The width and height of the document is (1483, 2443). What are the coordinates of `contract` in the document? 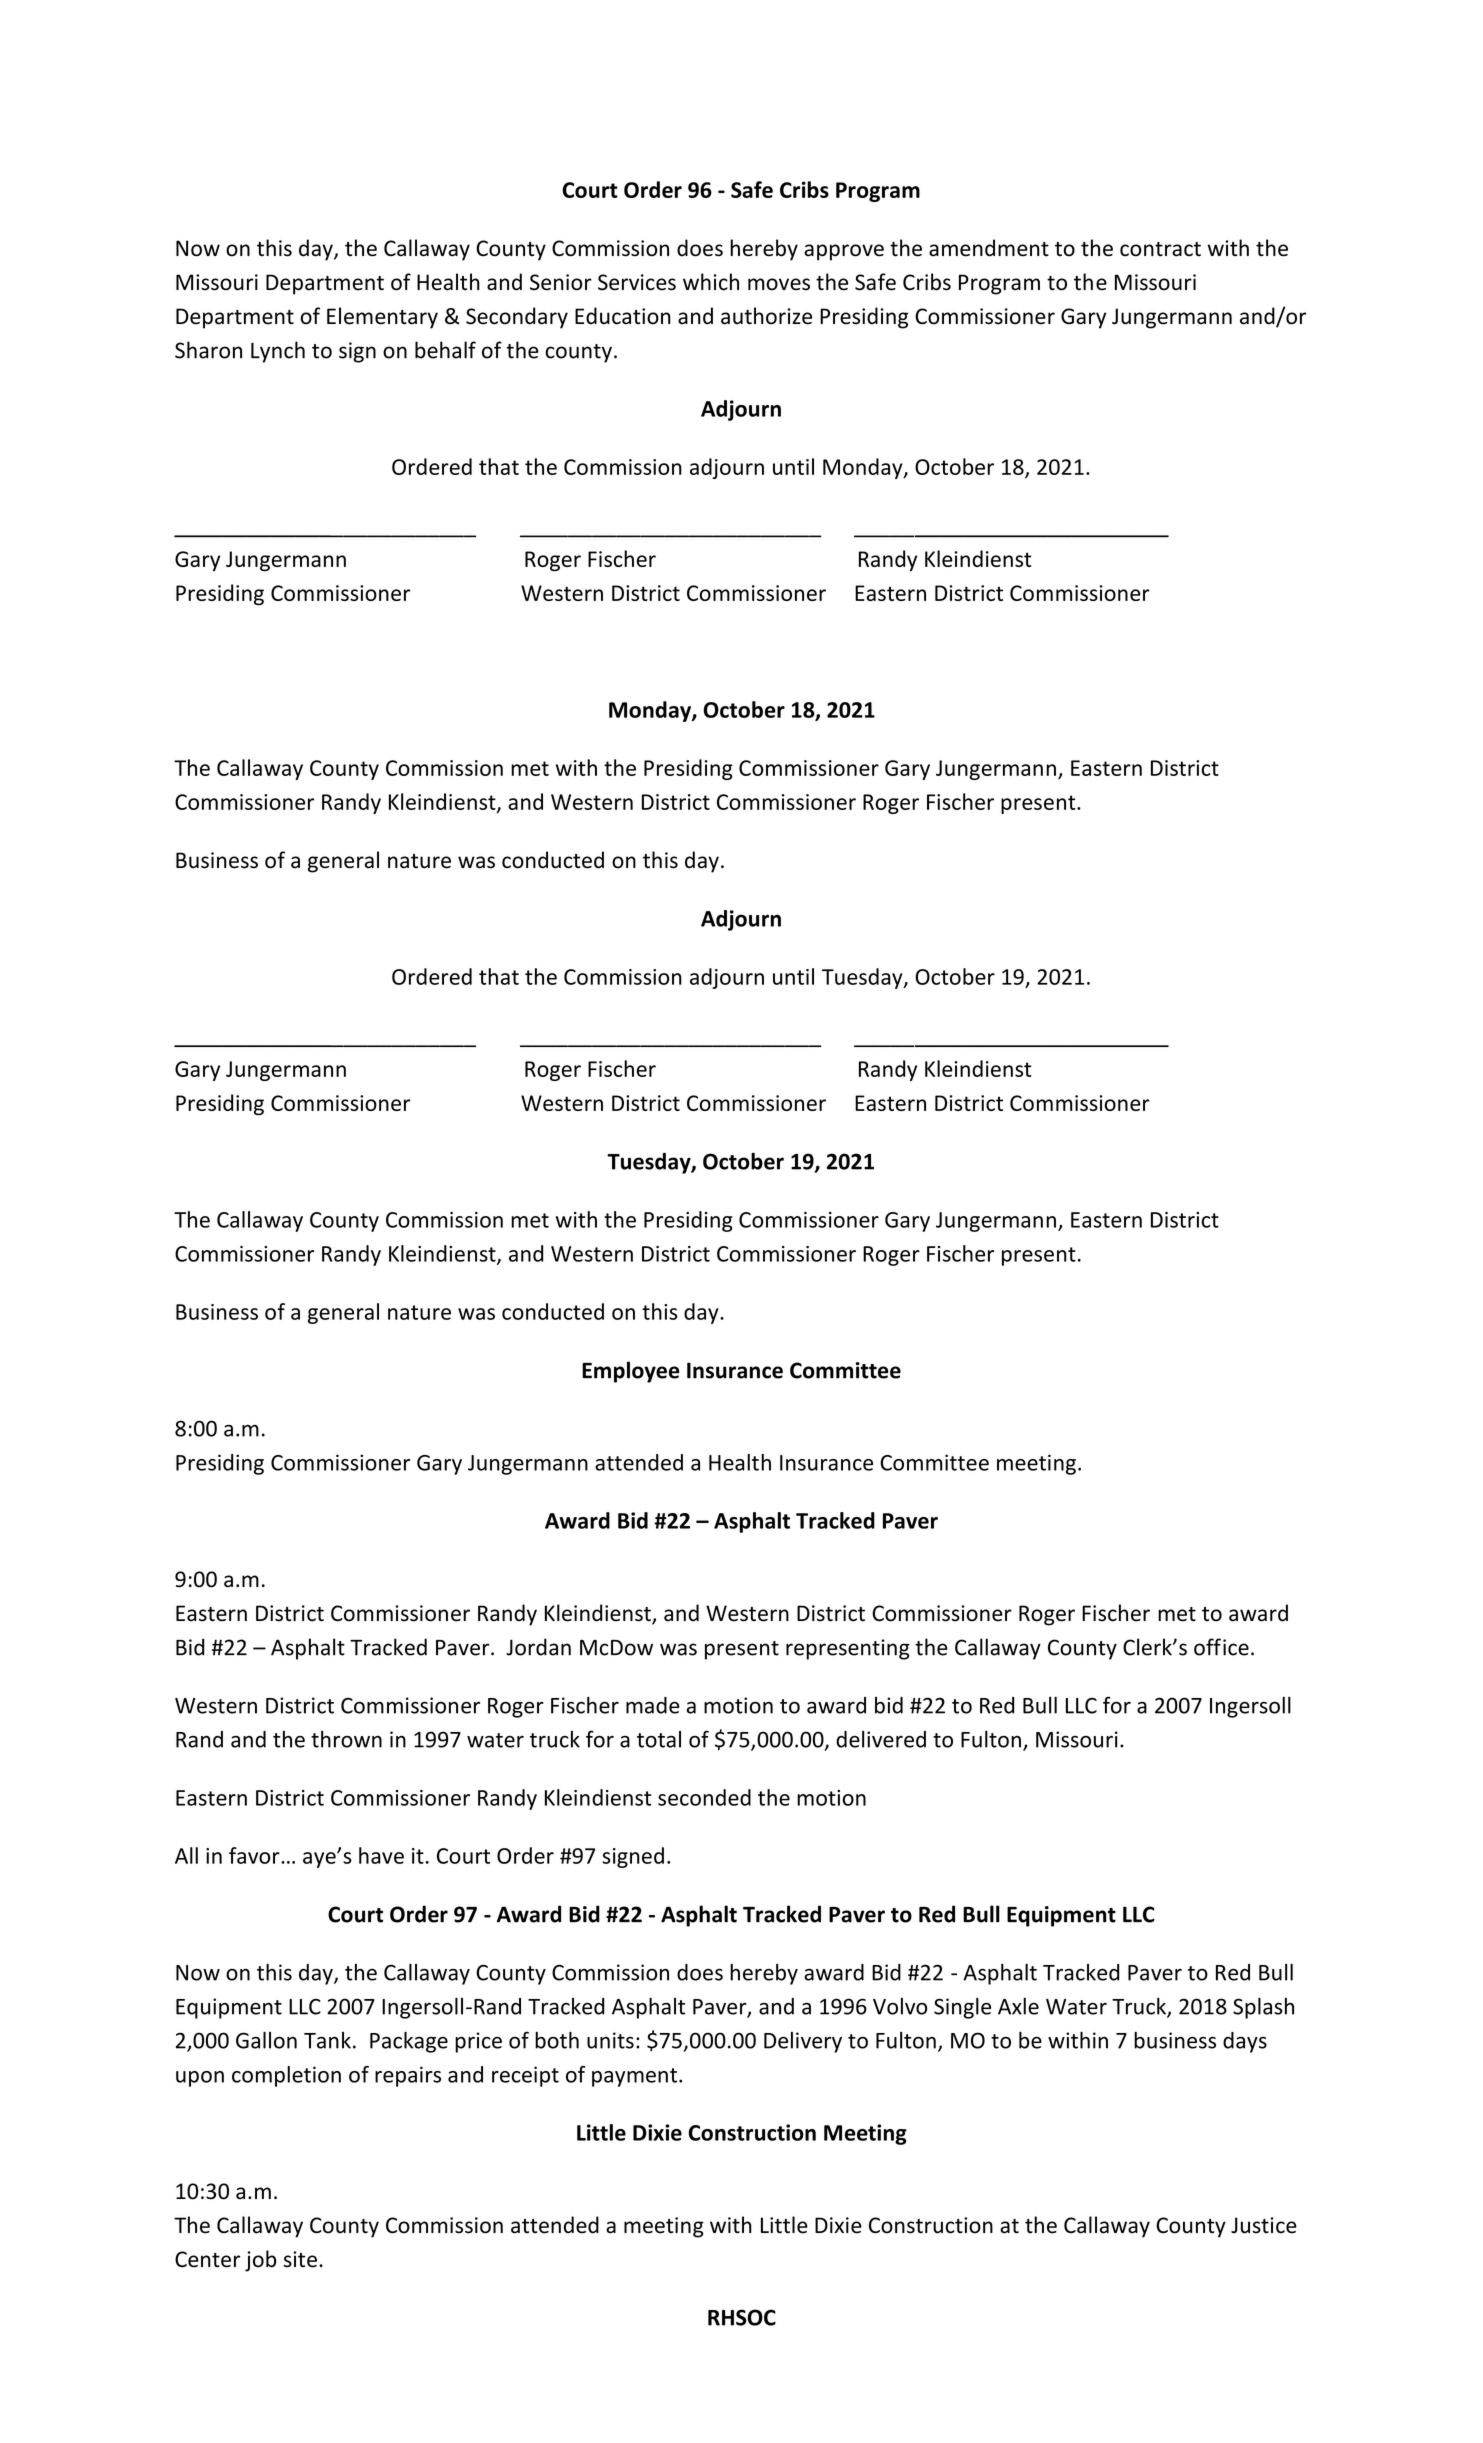 It's located at (1160, 249).
